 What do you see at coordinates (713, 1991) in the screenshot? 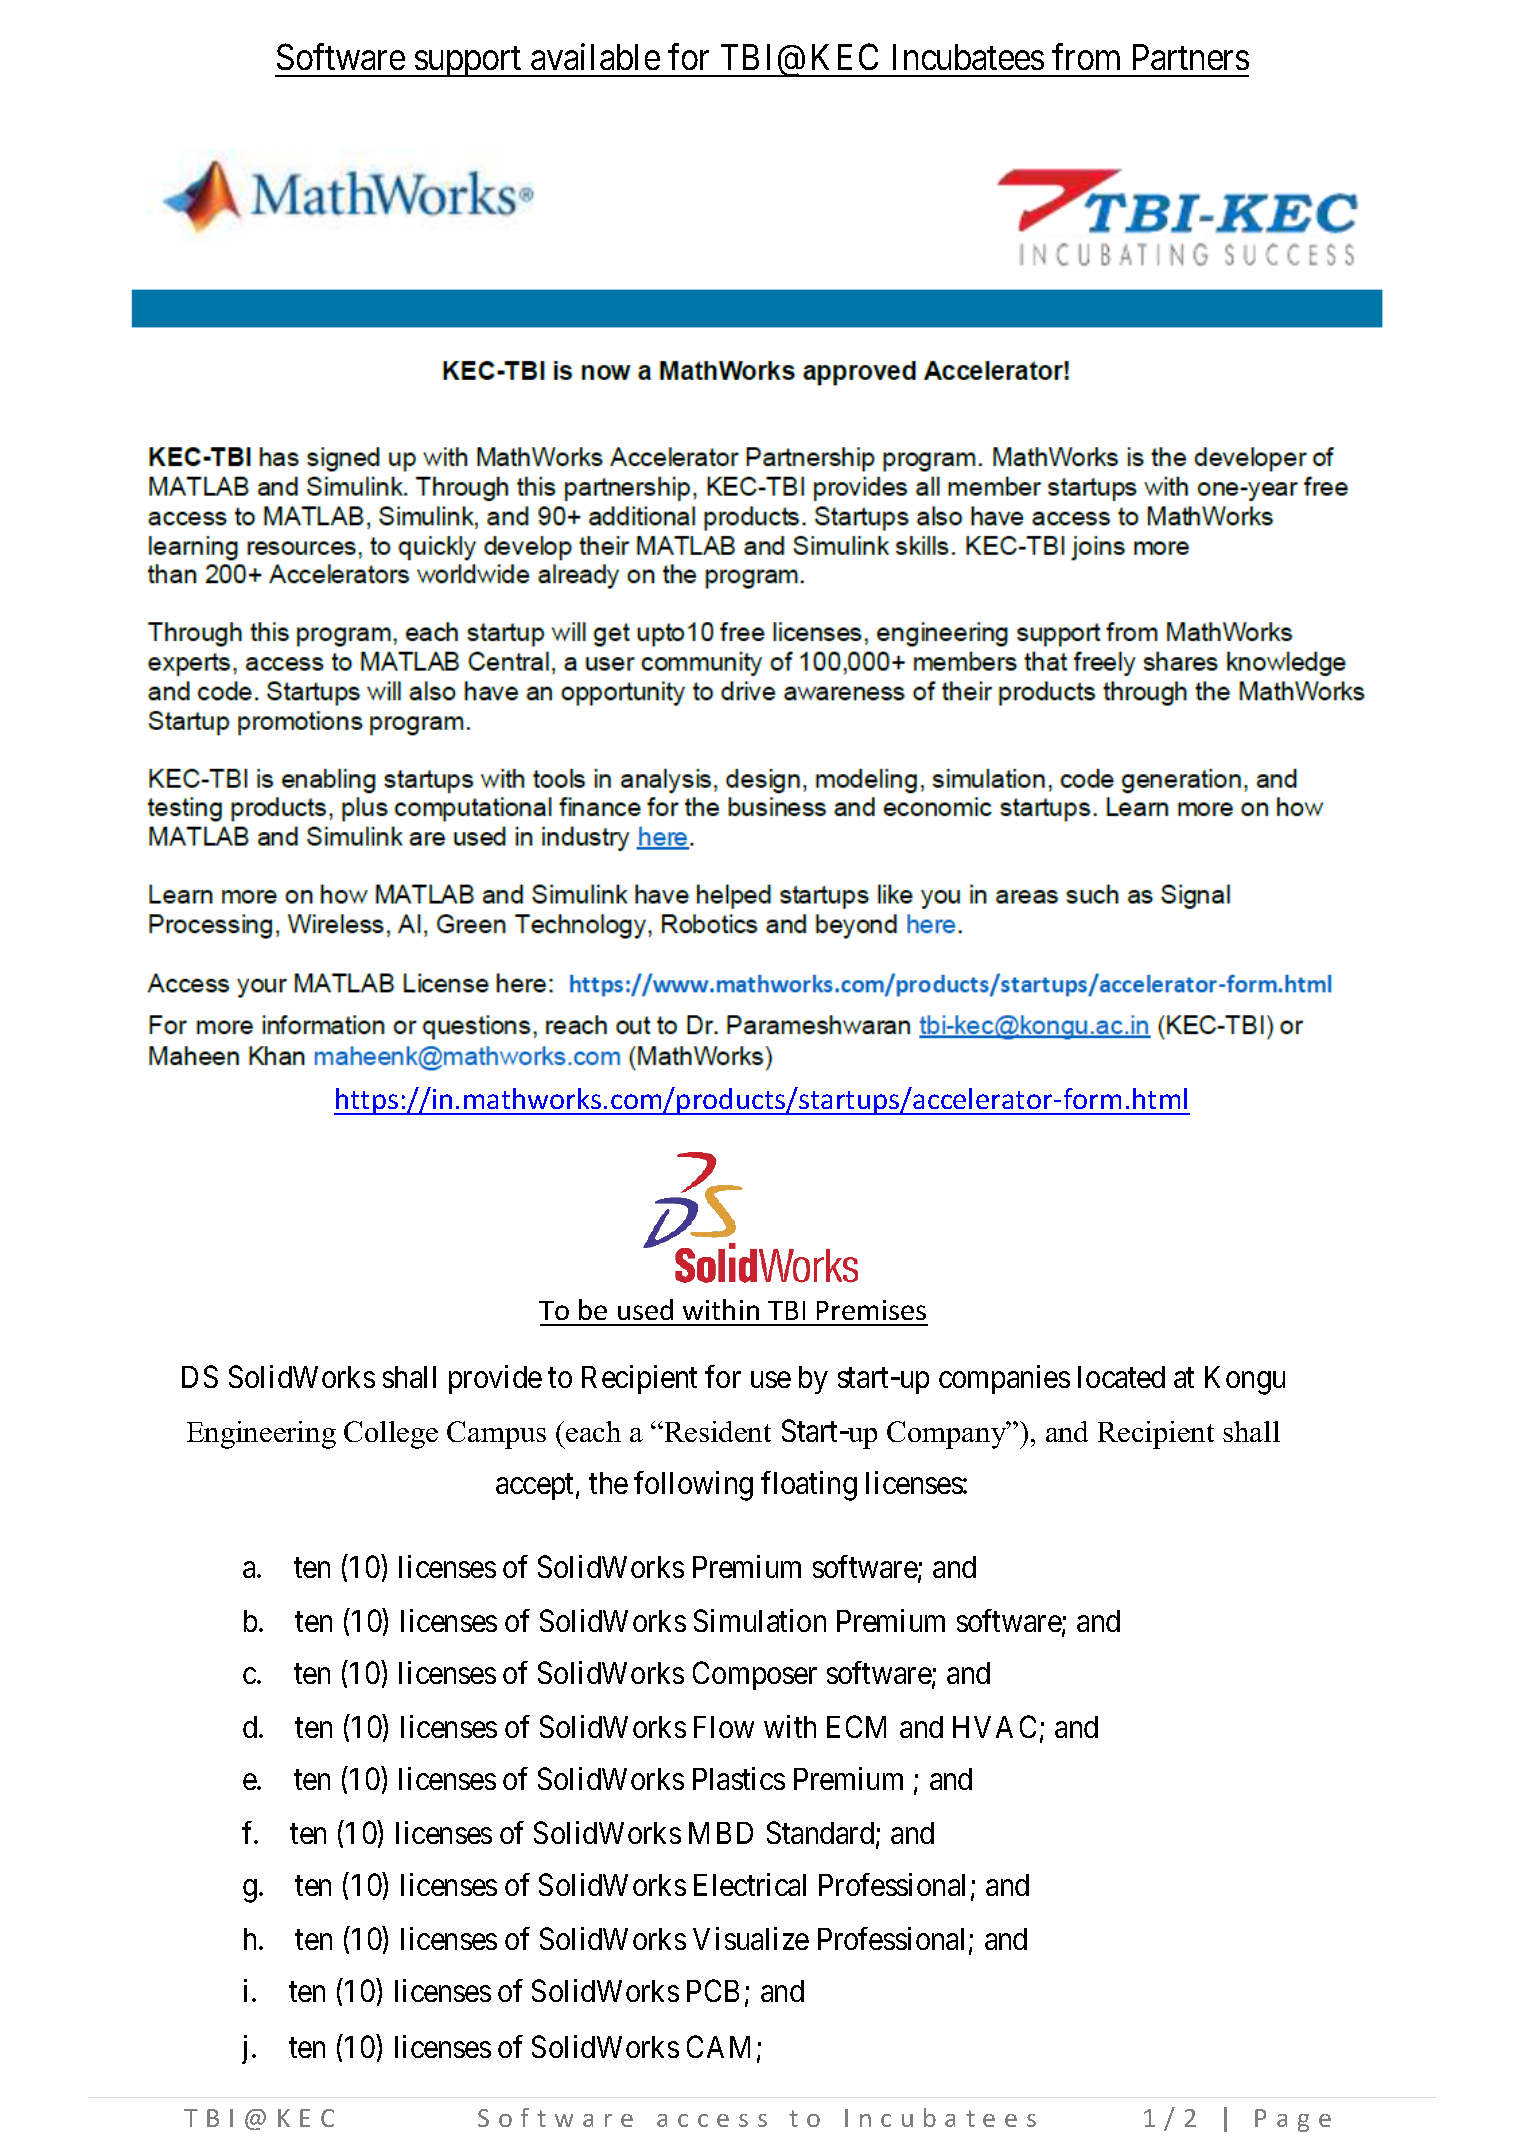
I see `PCB` at bounding box center [713, 1991].
